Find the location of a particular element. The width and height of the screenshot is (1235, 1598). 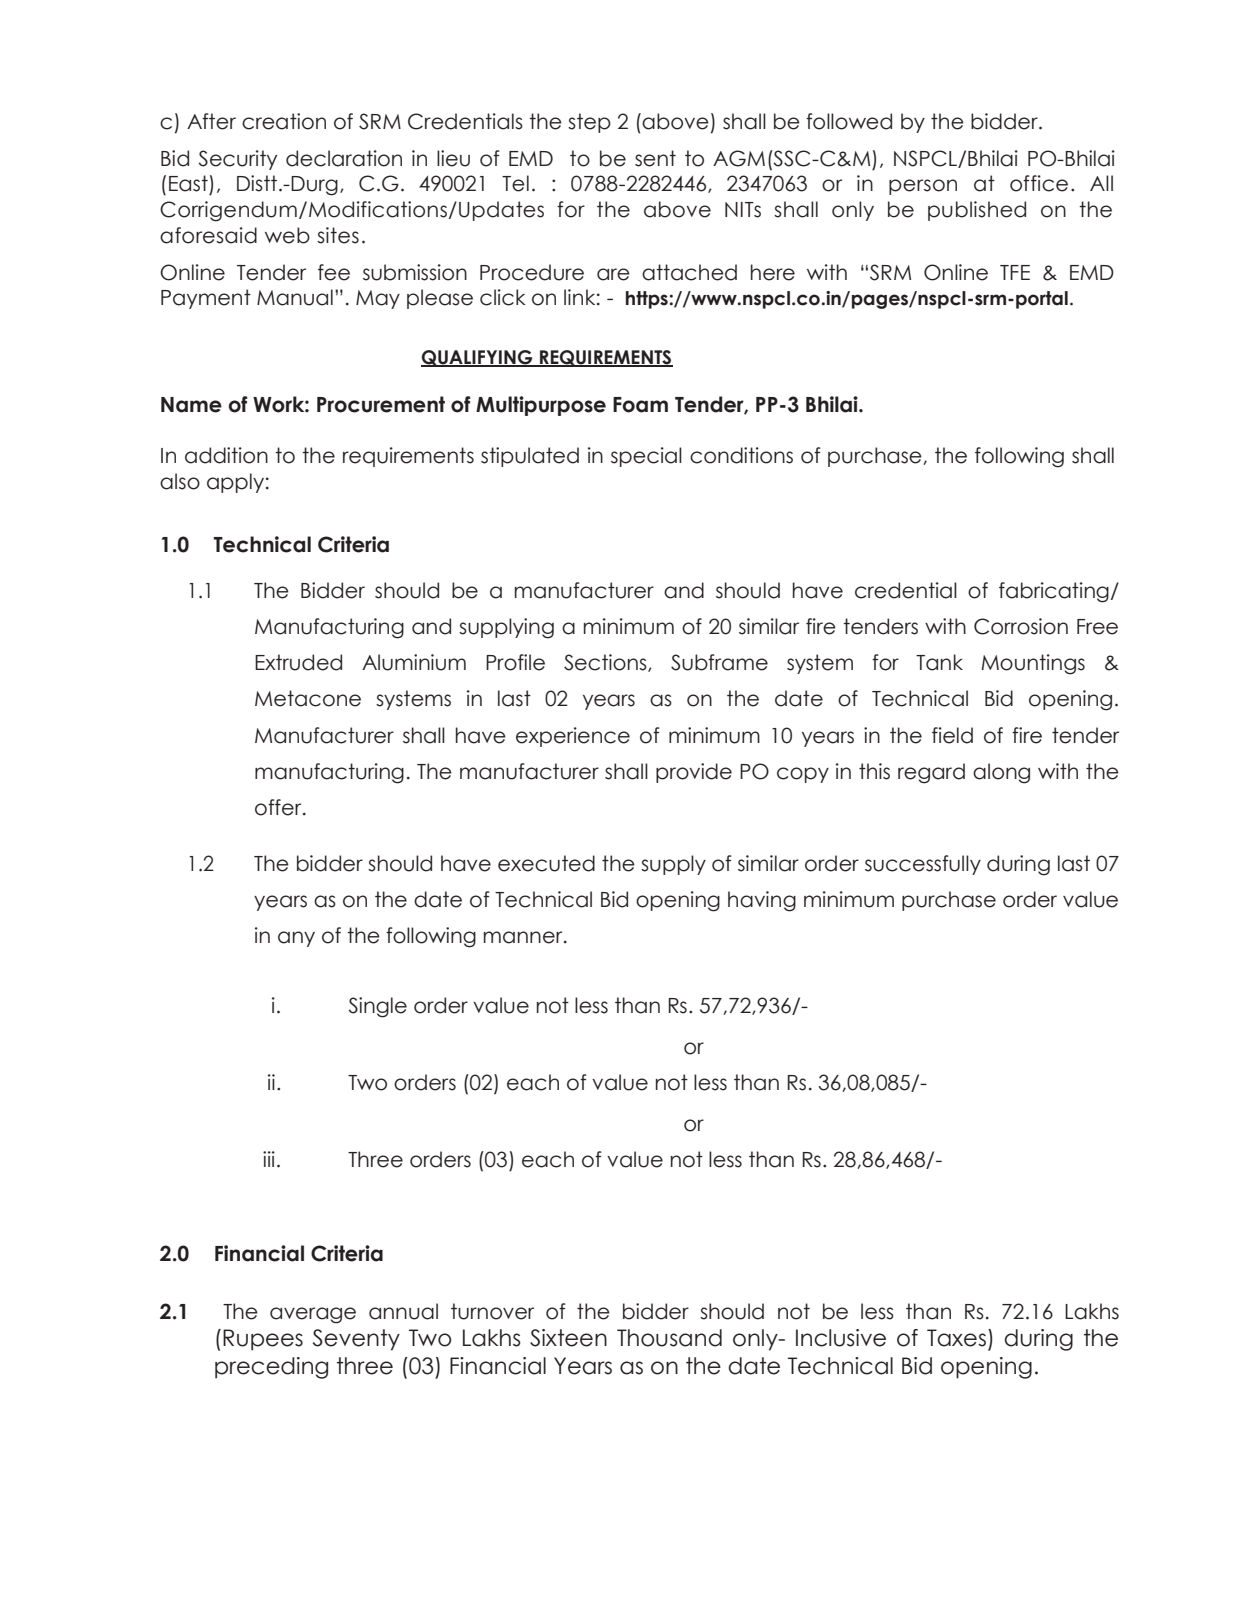

sent is located at coordinates (655, 158).
